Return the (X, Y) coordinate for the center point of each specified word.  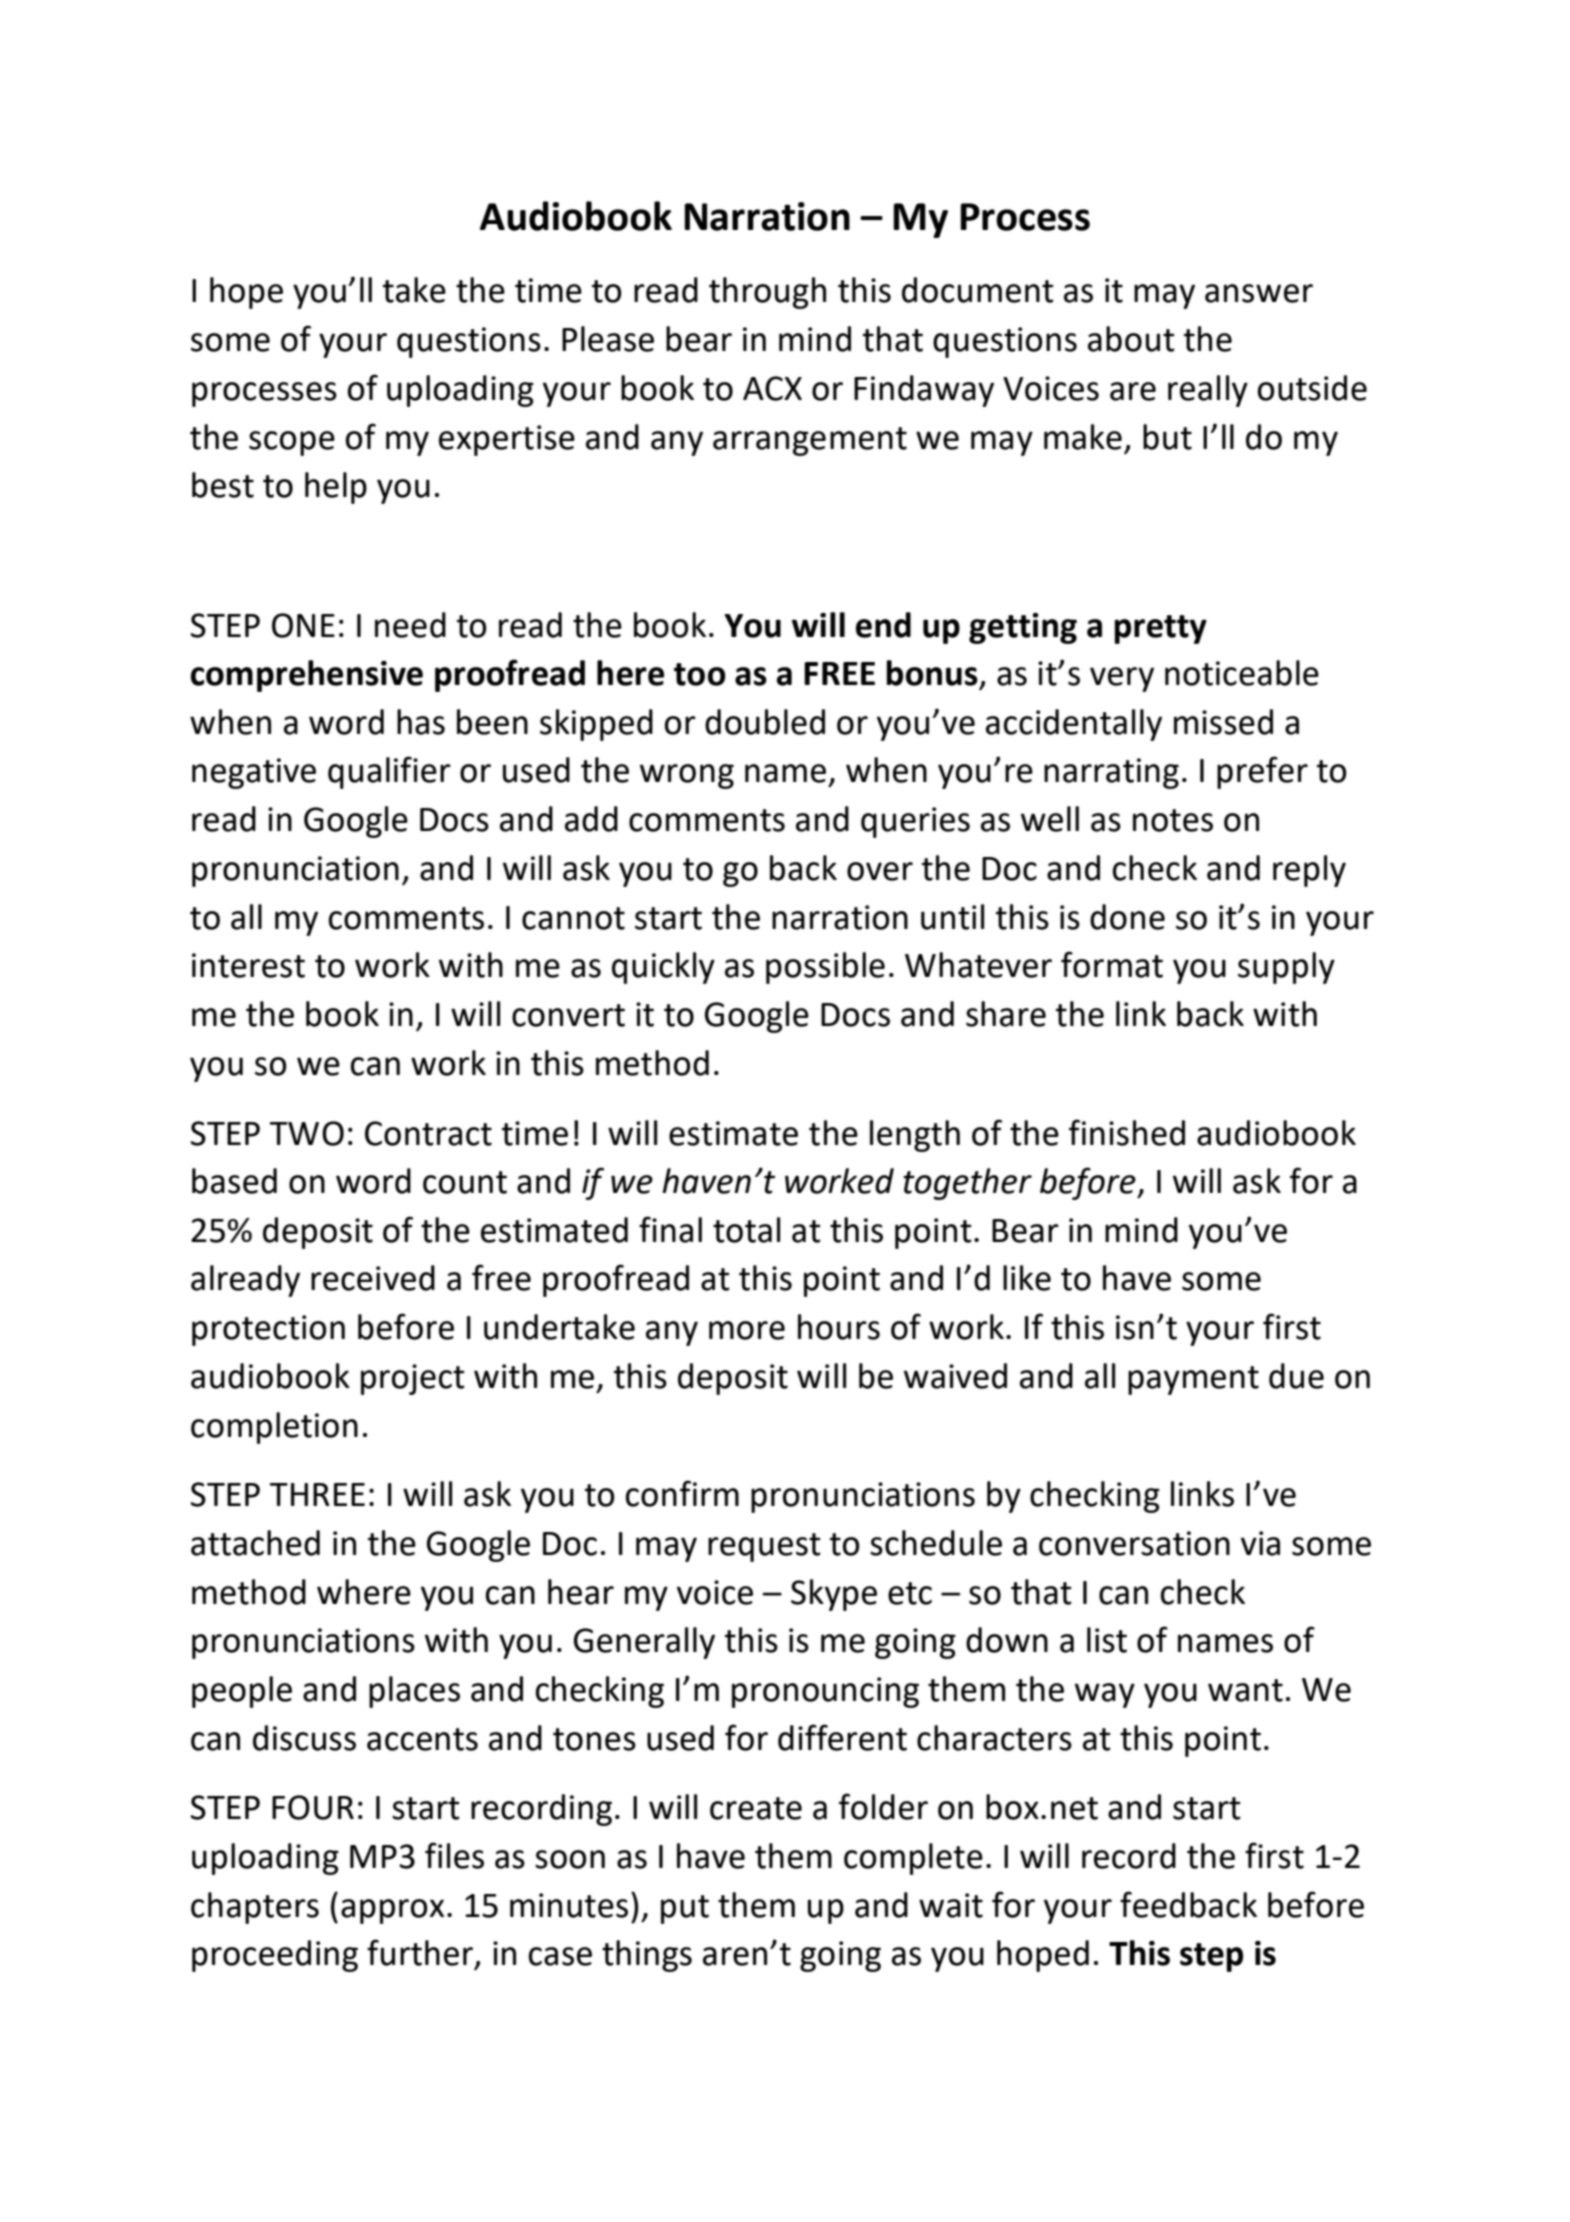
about (1131, 339)
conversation (1134, 1543)
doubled (765, 722)
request (764, 1547)
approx (392, 1911)
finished (1127, 1132)
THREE (317, 1494)
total (746, 1230)
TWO (307, 1133)
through (767, 293)
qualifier (389, 772)
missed (1223, 722)
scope (292, 443)
